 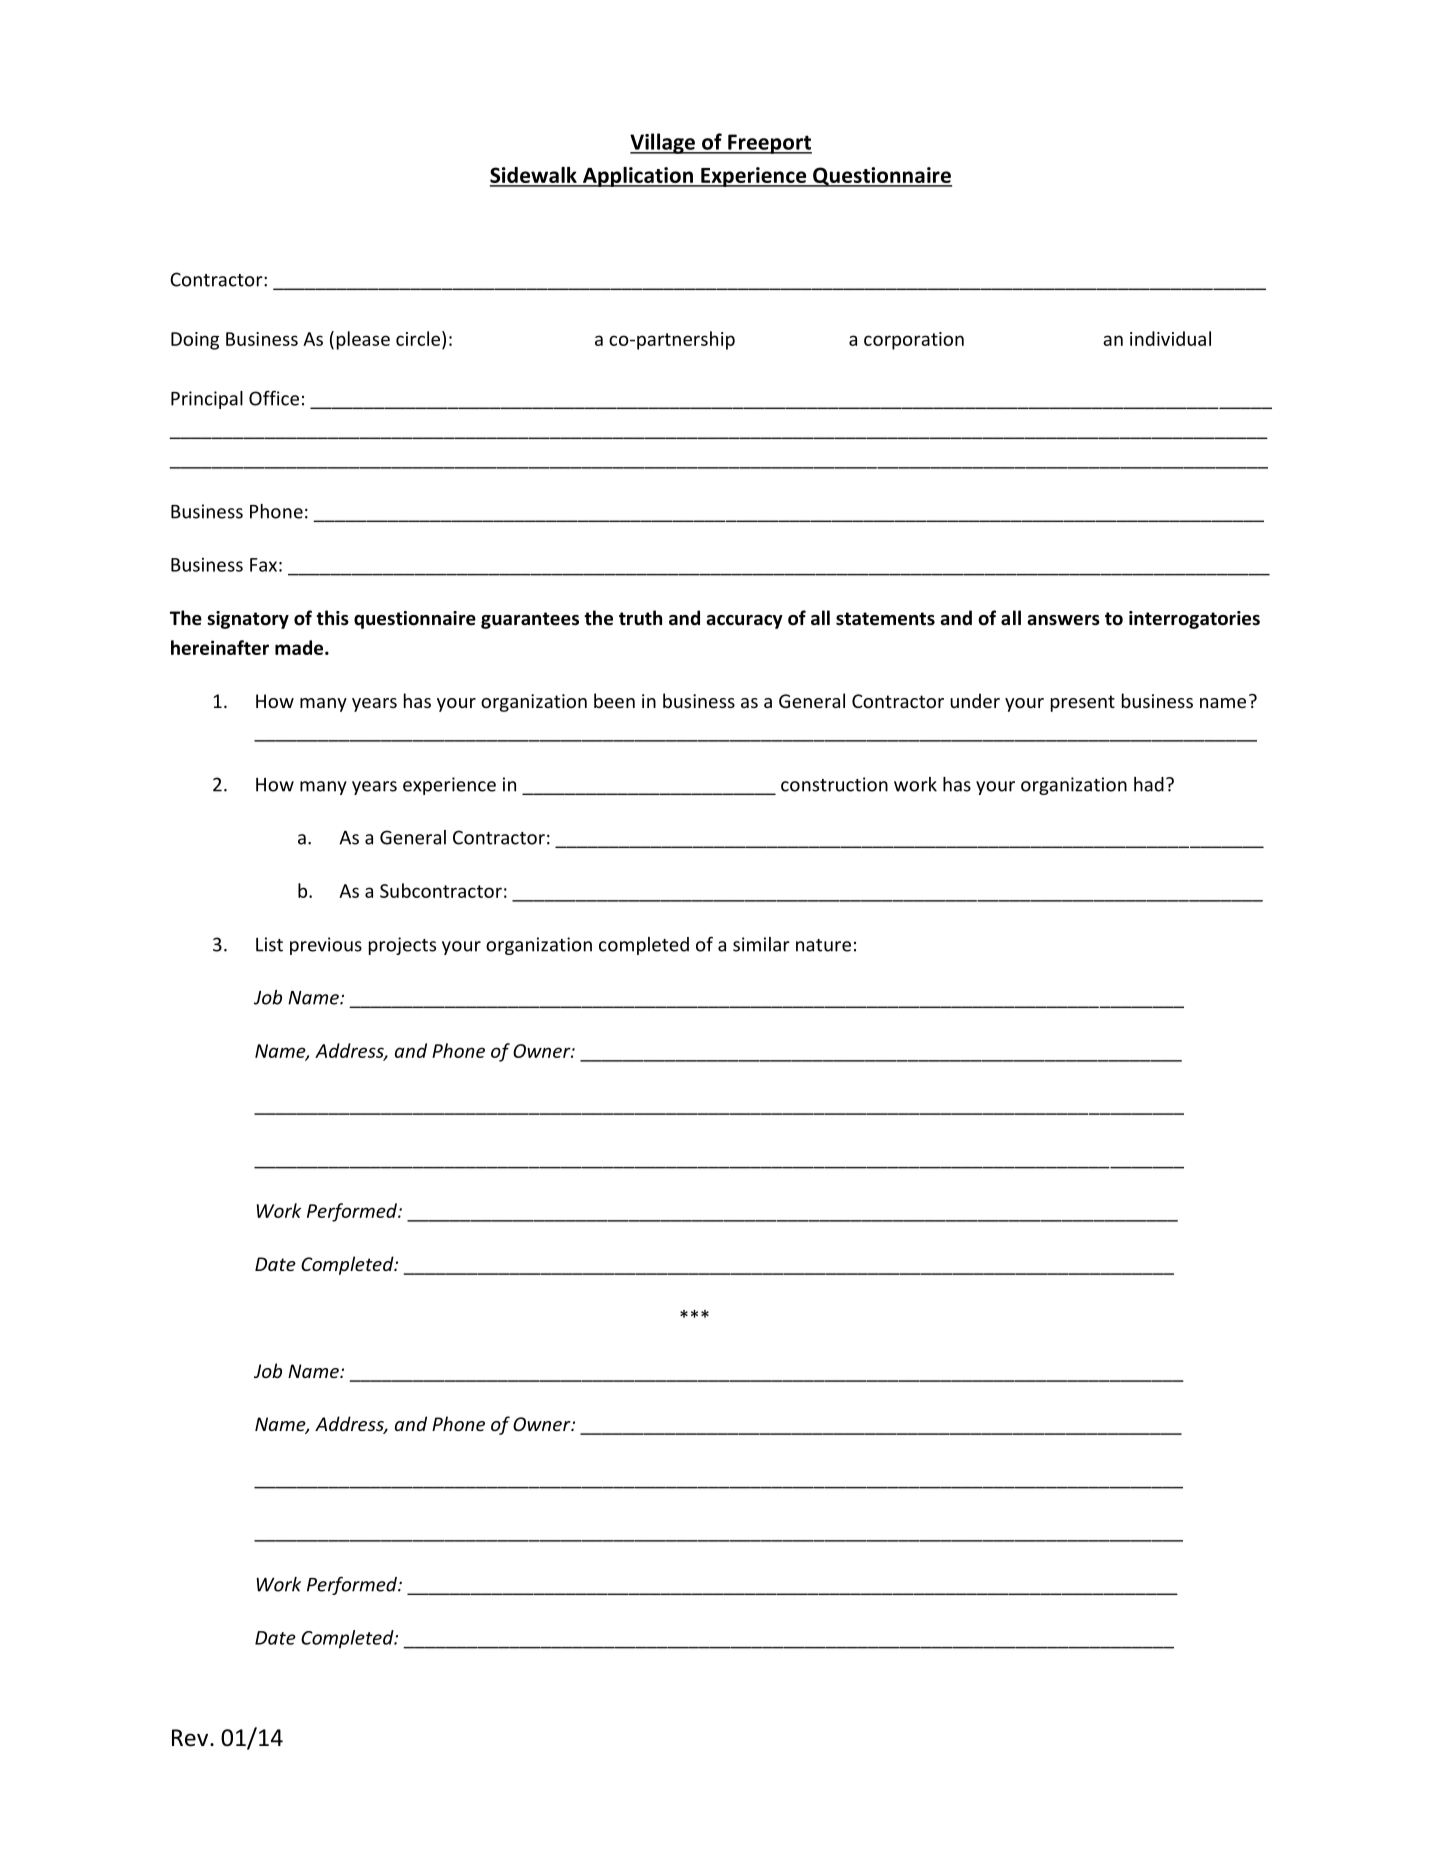 I want to click on previous, so click(x=326, y=946).
